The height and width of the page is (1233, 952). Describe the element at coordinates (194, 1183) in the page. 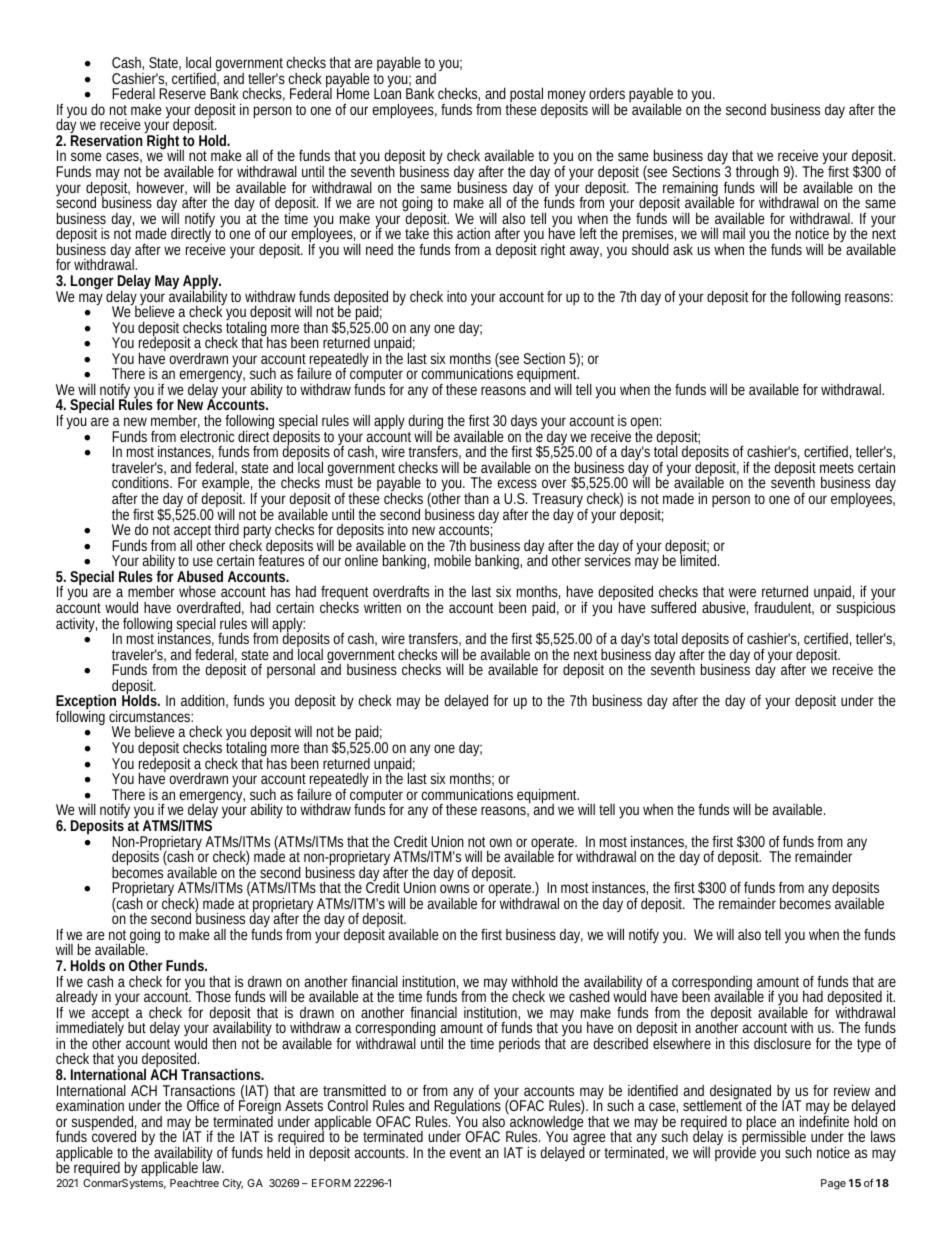

I see `Peachtree` at that location.
